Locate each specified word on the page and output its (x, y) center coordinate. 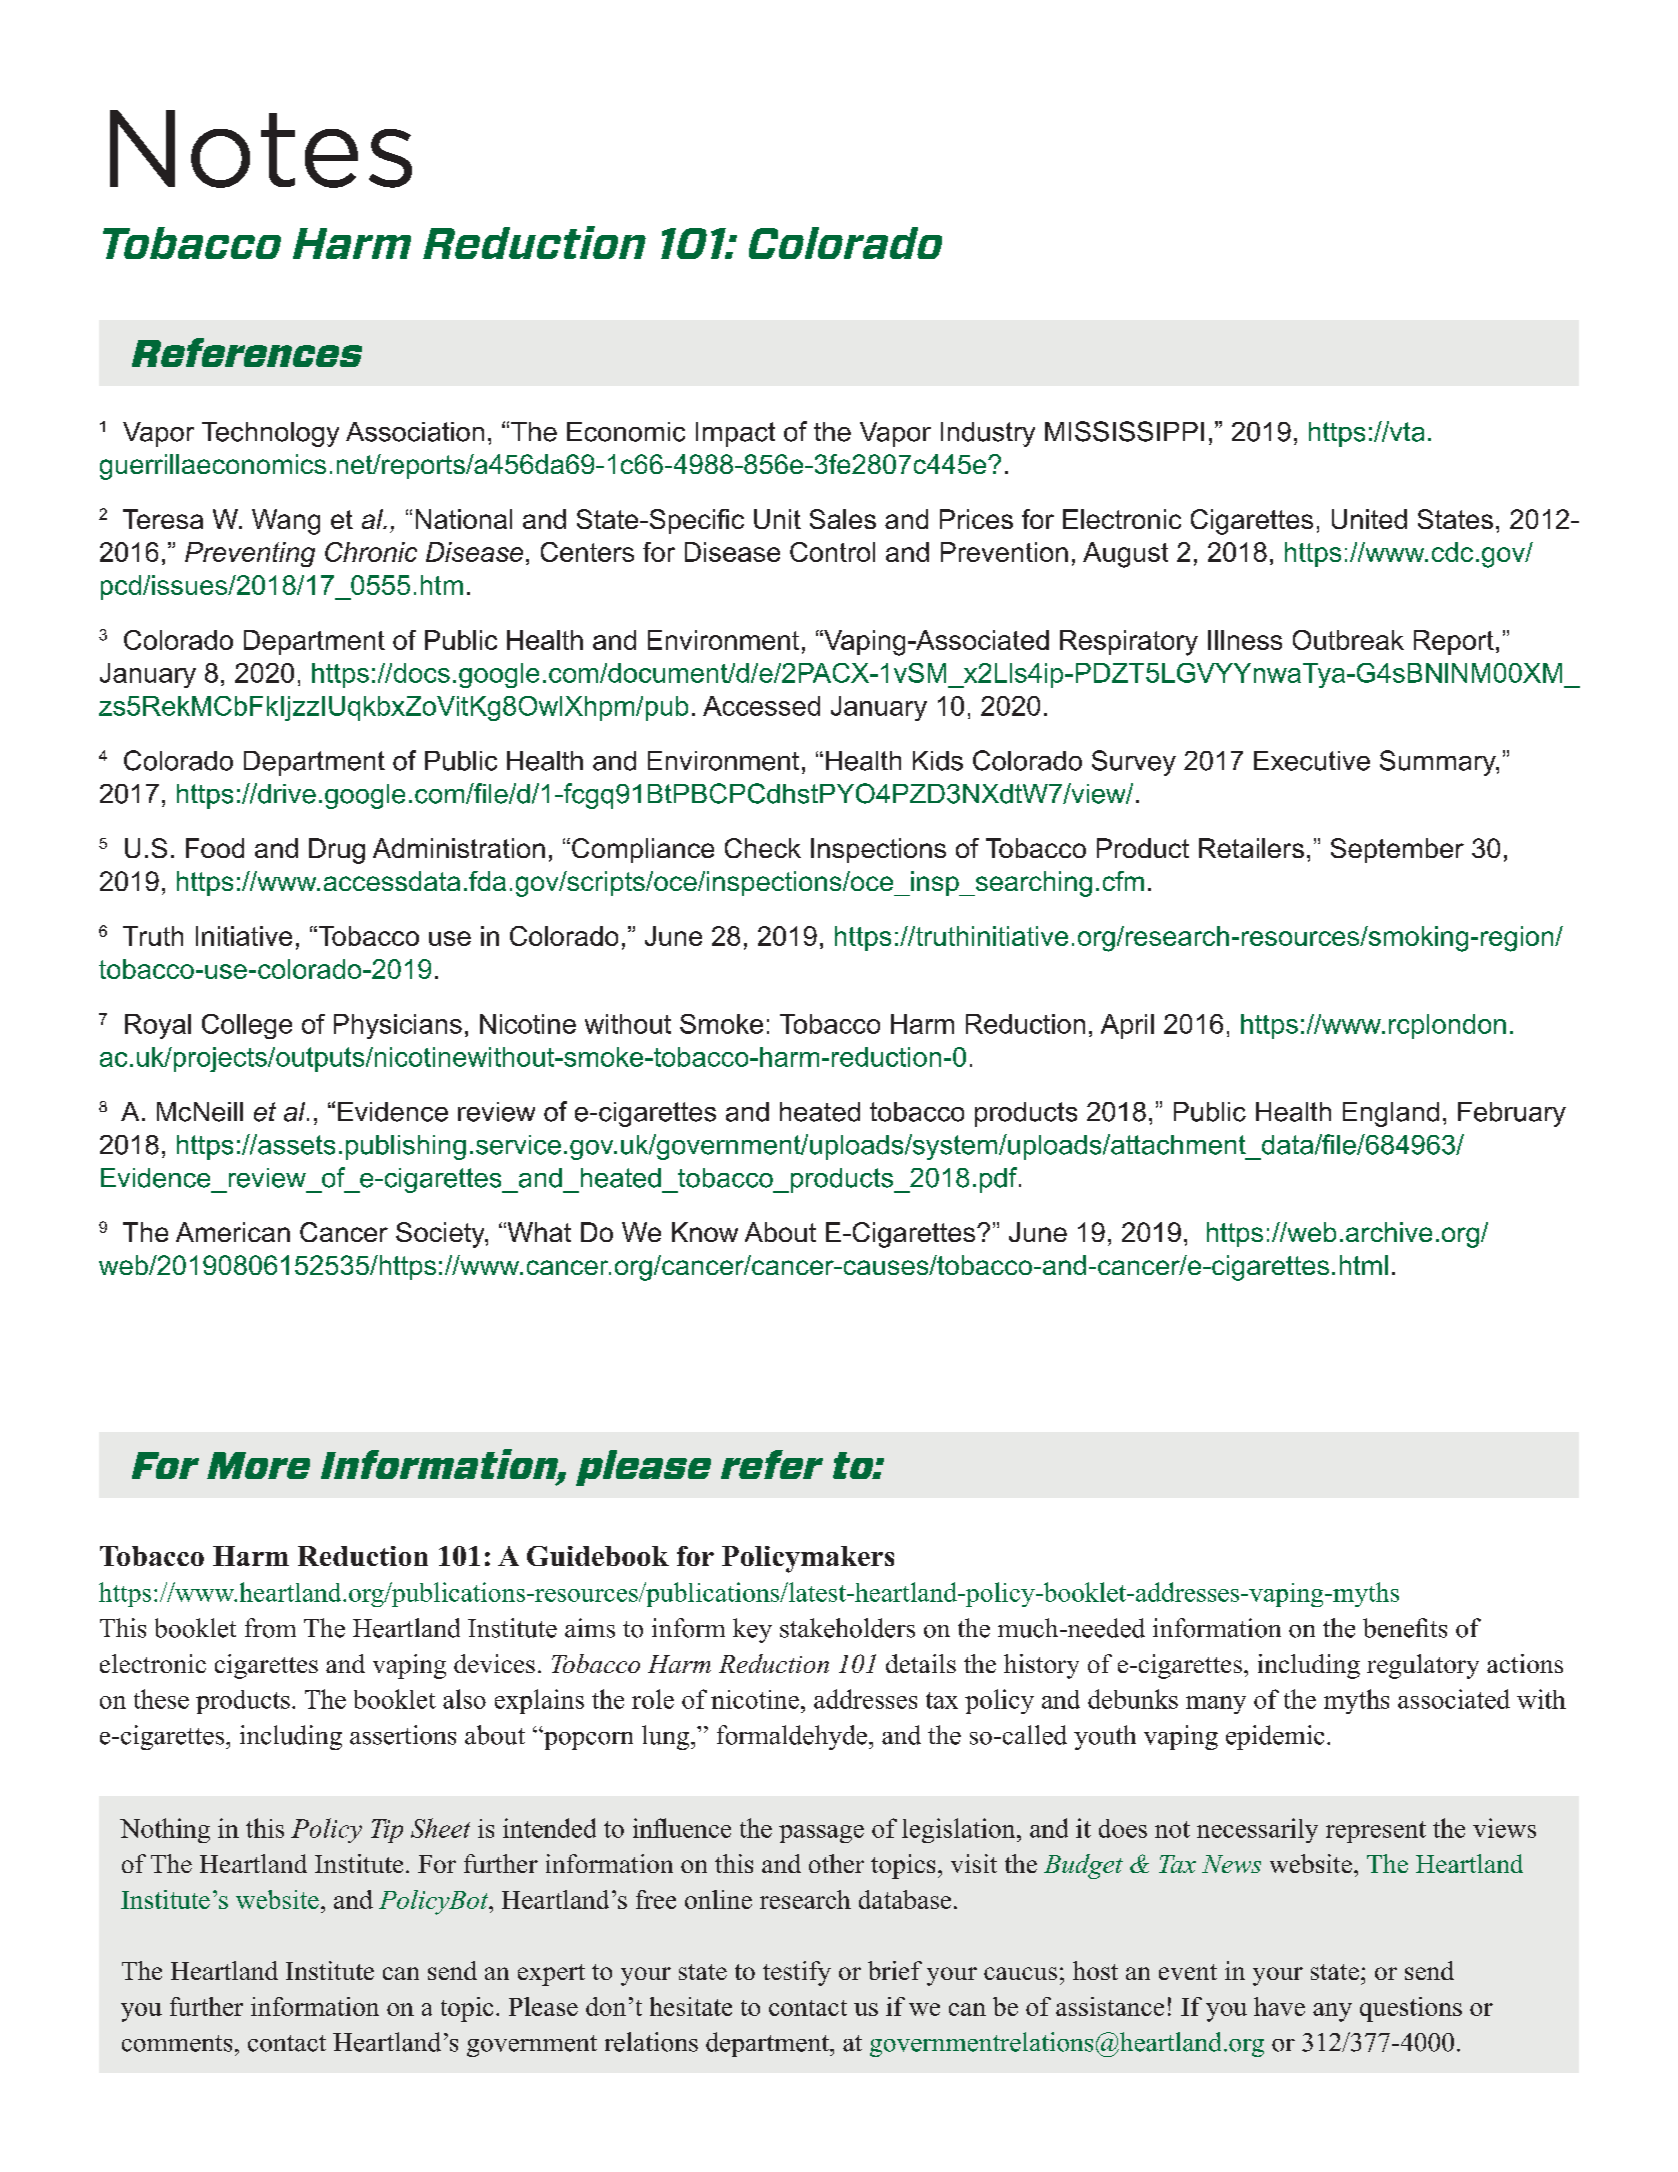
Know (705, 1232)
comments (177, 2043)
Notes (261, 149)
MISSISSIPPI (1124, 431)
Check (763, 848)
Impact (735, 434)
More (258, 1465)
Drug (337, 851)
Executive (1312, 761)
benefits (1405, 1628)
